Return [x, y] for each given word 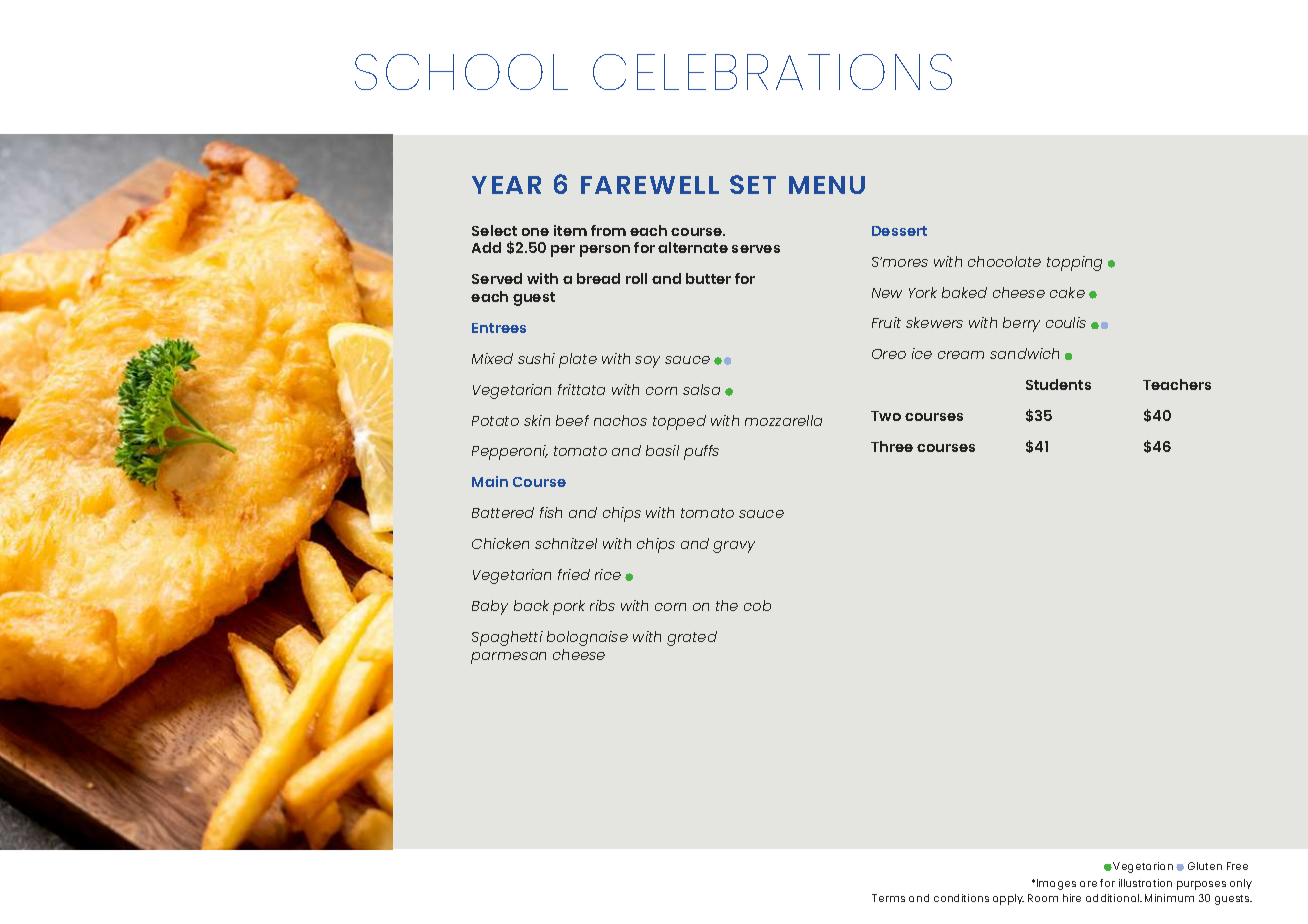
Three [892, 446]
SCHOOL [461, 72]
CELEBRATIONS [772, 72]
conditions [961, 898]
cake [1067, 292]
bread [598, 278]
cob [757, 605]
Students [1058, 384]
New [887, 293]
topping [1074, 263]
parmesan [508, 658]
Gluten [1205, 866]
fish [551, 512]
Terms [888, 898]
